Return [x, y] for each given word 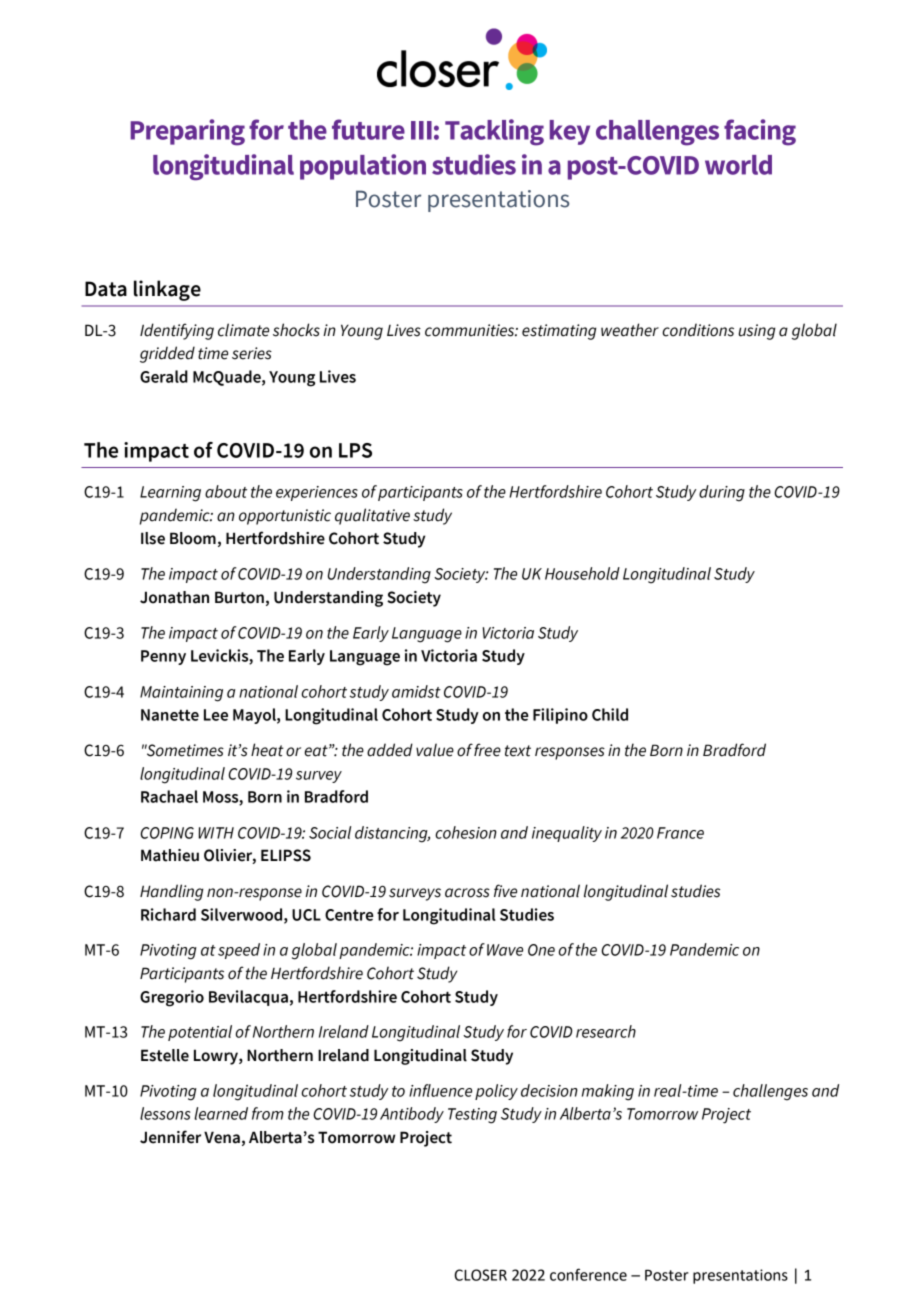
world [738, 165]
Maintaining [181, 694]
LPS [355, 450]
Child [610, 714]
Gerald [164, 376]
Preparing [187, 132]
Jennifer [170, 1137]
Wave [505, 950]
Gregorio [172, 998]
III [421, 130]
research [606, 1031]
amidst [416, 691]
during [722, 493]
